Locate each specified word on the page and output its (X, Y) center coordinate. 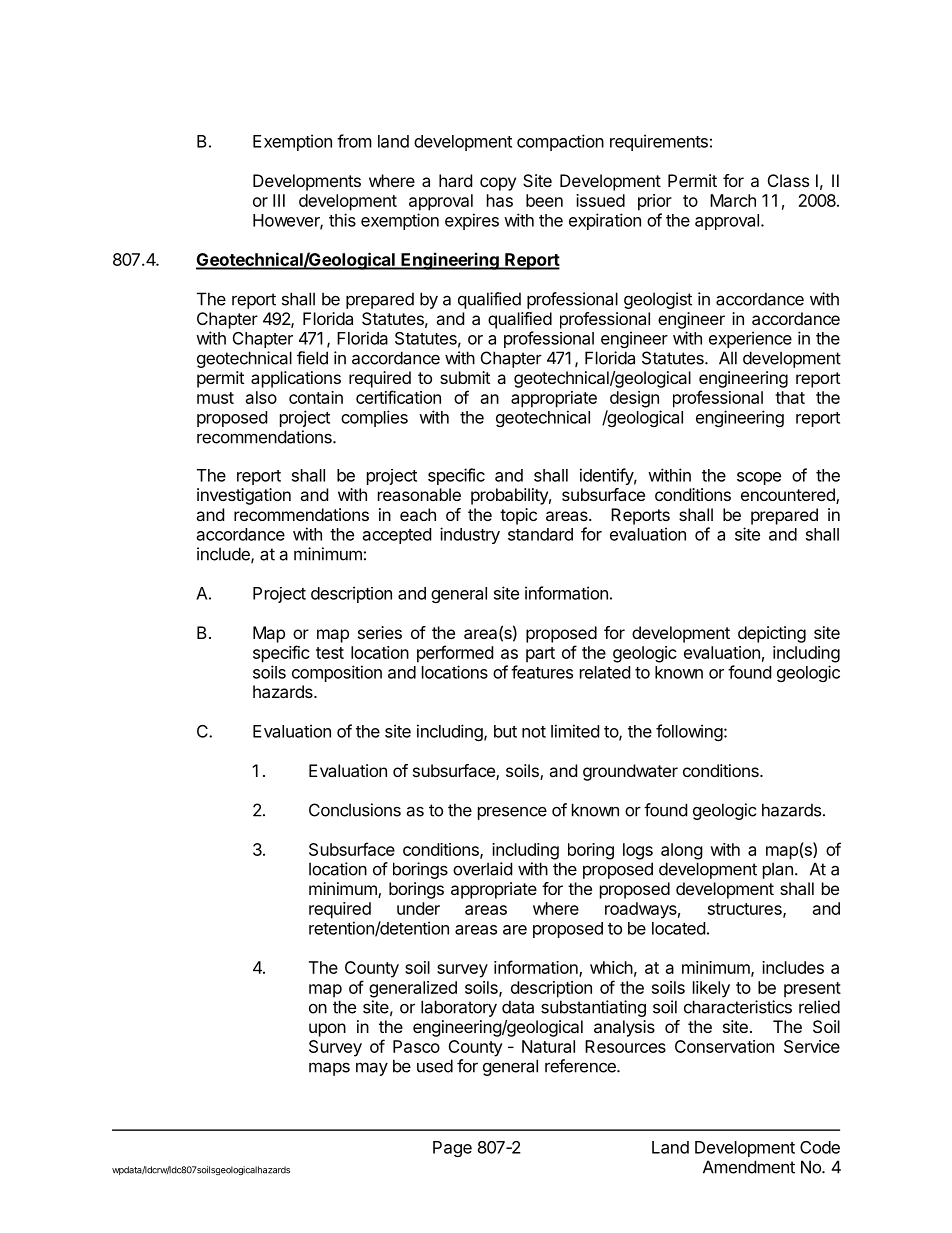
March (733, 200)
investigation (244, 496)
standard (540, 534)
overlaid (482, 869)
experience (750, 339)
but (505, 731)
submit (465, 377)
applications (296, 379)
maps (329, 1069)
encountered (789, 496)
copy (498, 184)
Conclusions (355, 810)
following (689, 732)
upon (327, 1030)
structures (746, 910)
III (279, 200)
